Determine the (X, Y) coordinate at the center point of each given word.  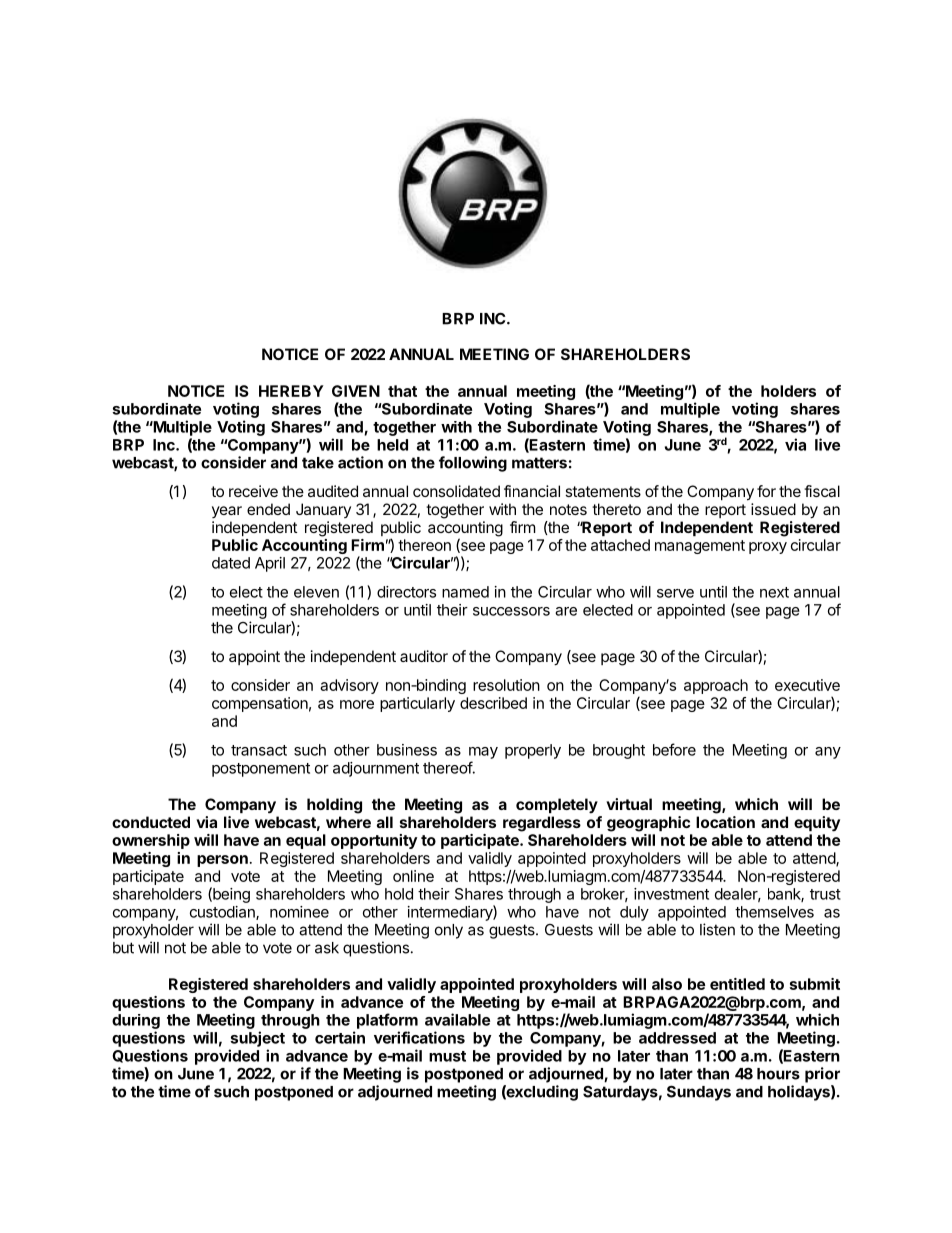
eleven (316, 592)
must (447, 1056)
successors (511, 611)
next (774, 592)
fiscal (822, 491)
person (222, 861)
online (413, 876)
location (725, 822)
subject (257, 1039)
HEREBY (291, 391)
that (402, 391)
